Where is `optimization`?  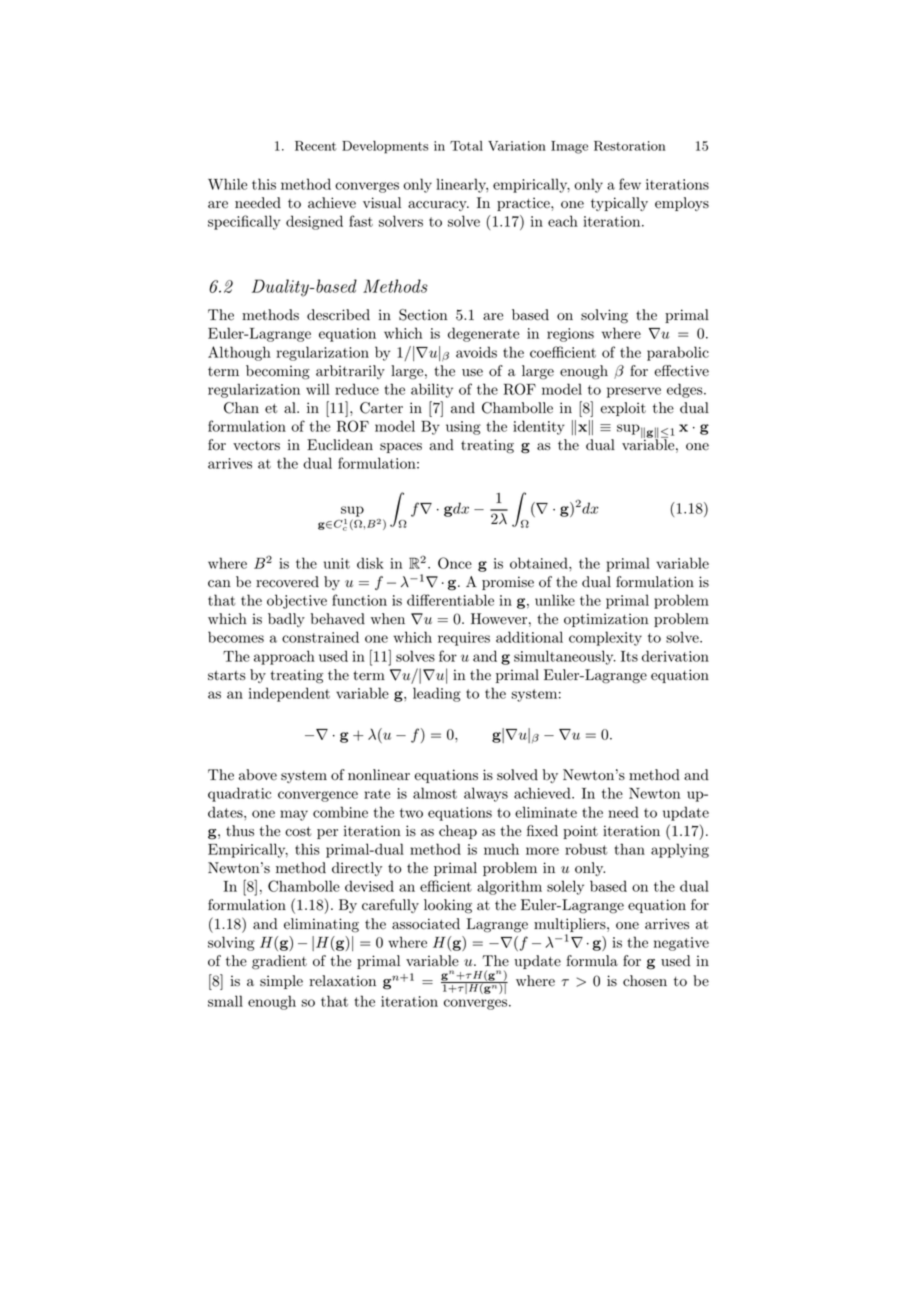 optimization is located at coordinates (606, 620).
